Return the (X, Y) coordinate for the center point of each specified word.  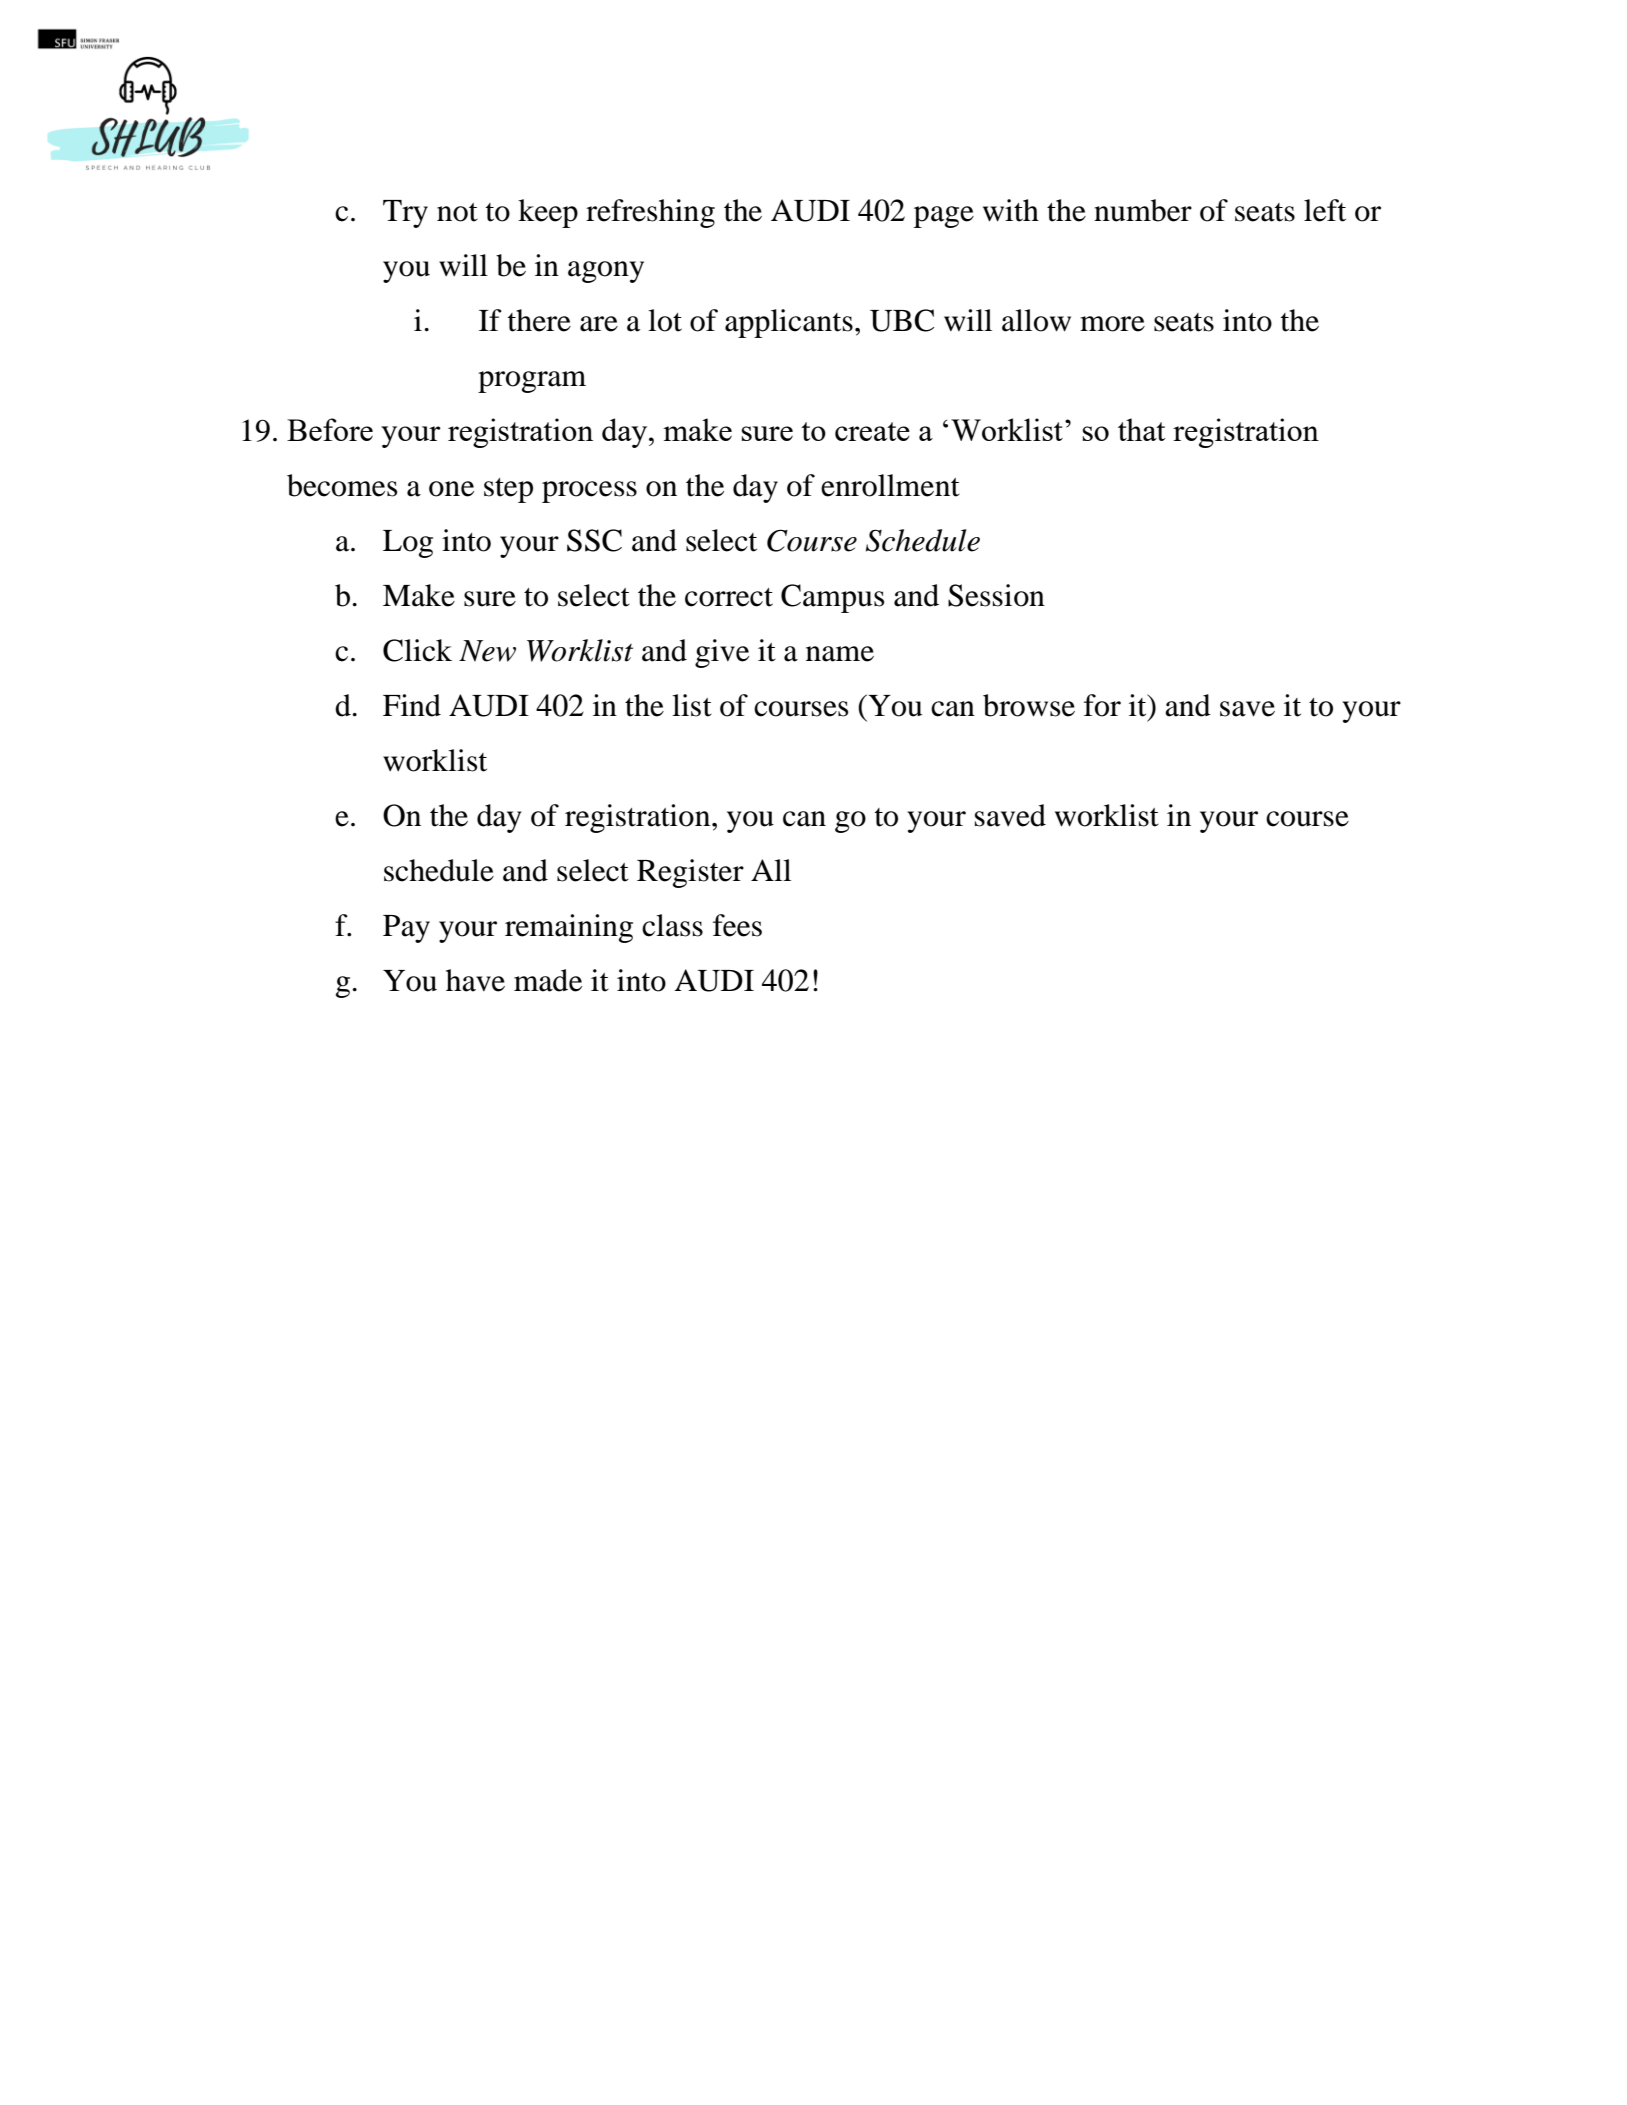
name (840, 654)
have (475, 980)
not (457, 212)
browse (1029, 705)
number (1143, 210)
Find (412, 705)
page (944, 217)
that (1141, 429)
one (451, 489)
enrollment (890, 485)
